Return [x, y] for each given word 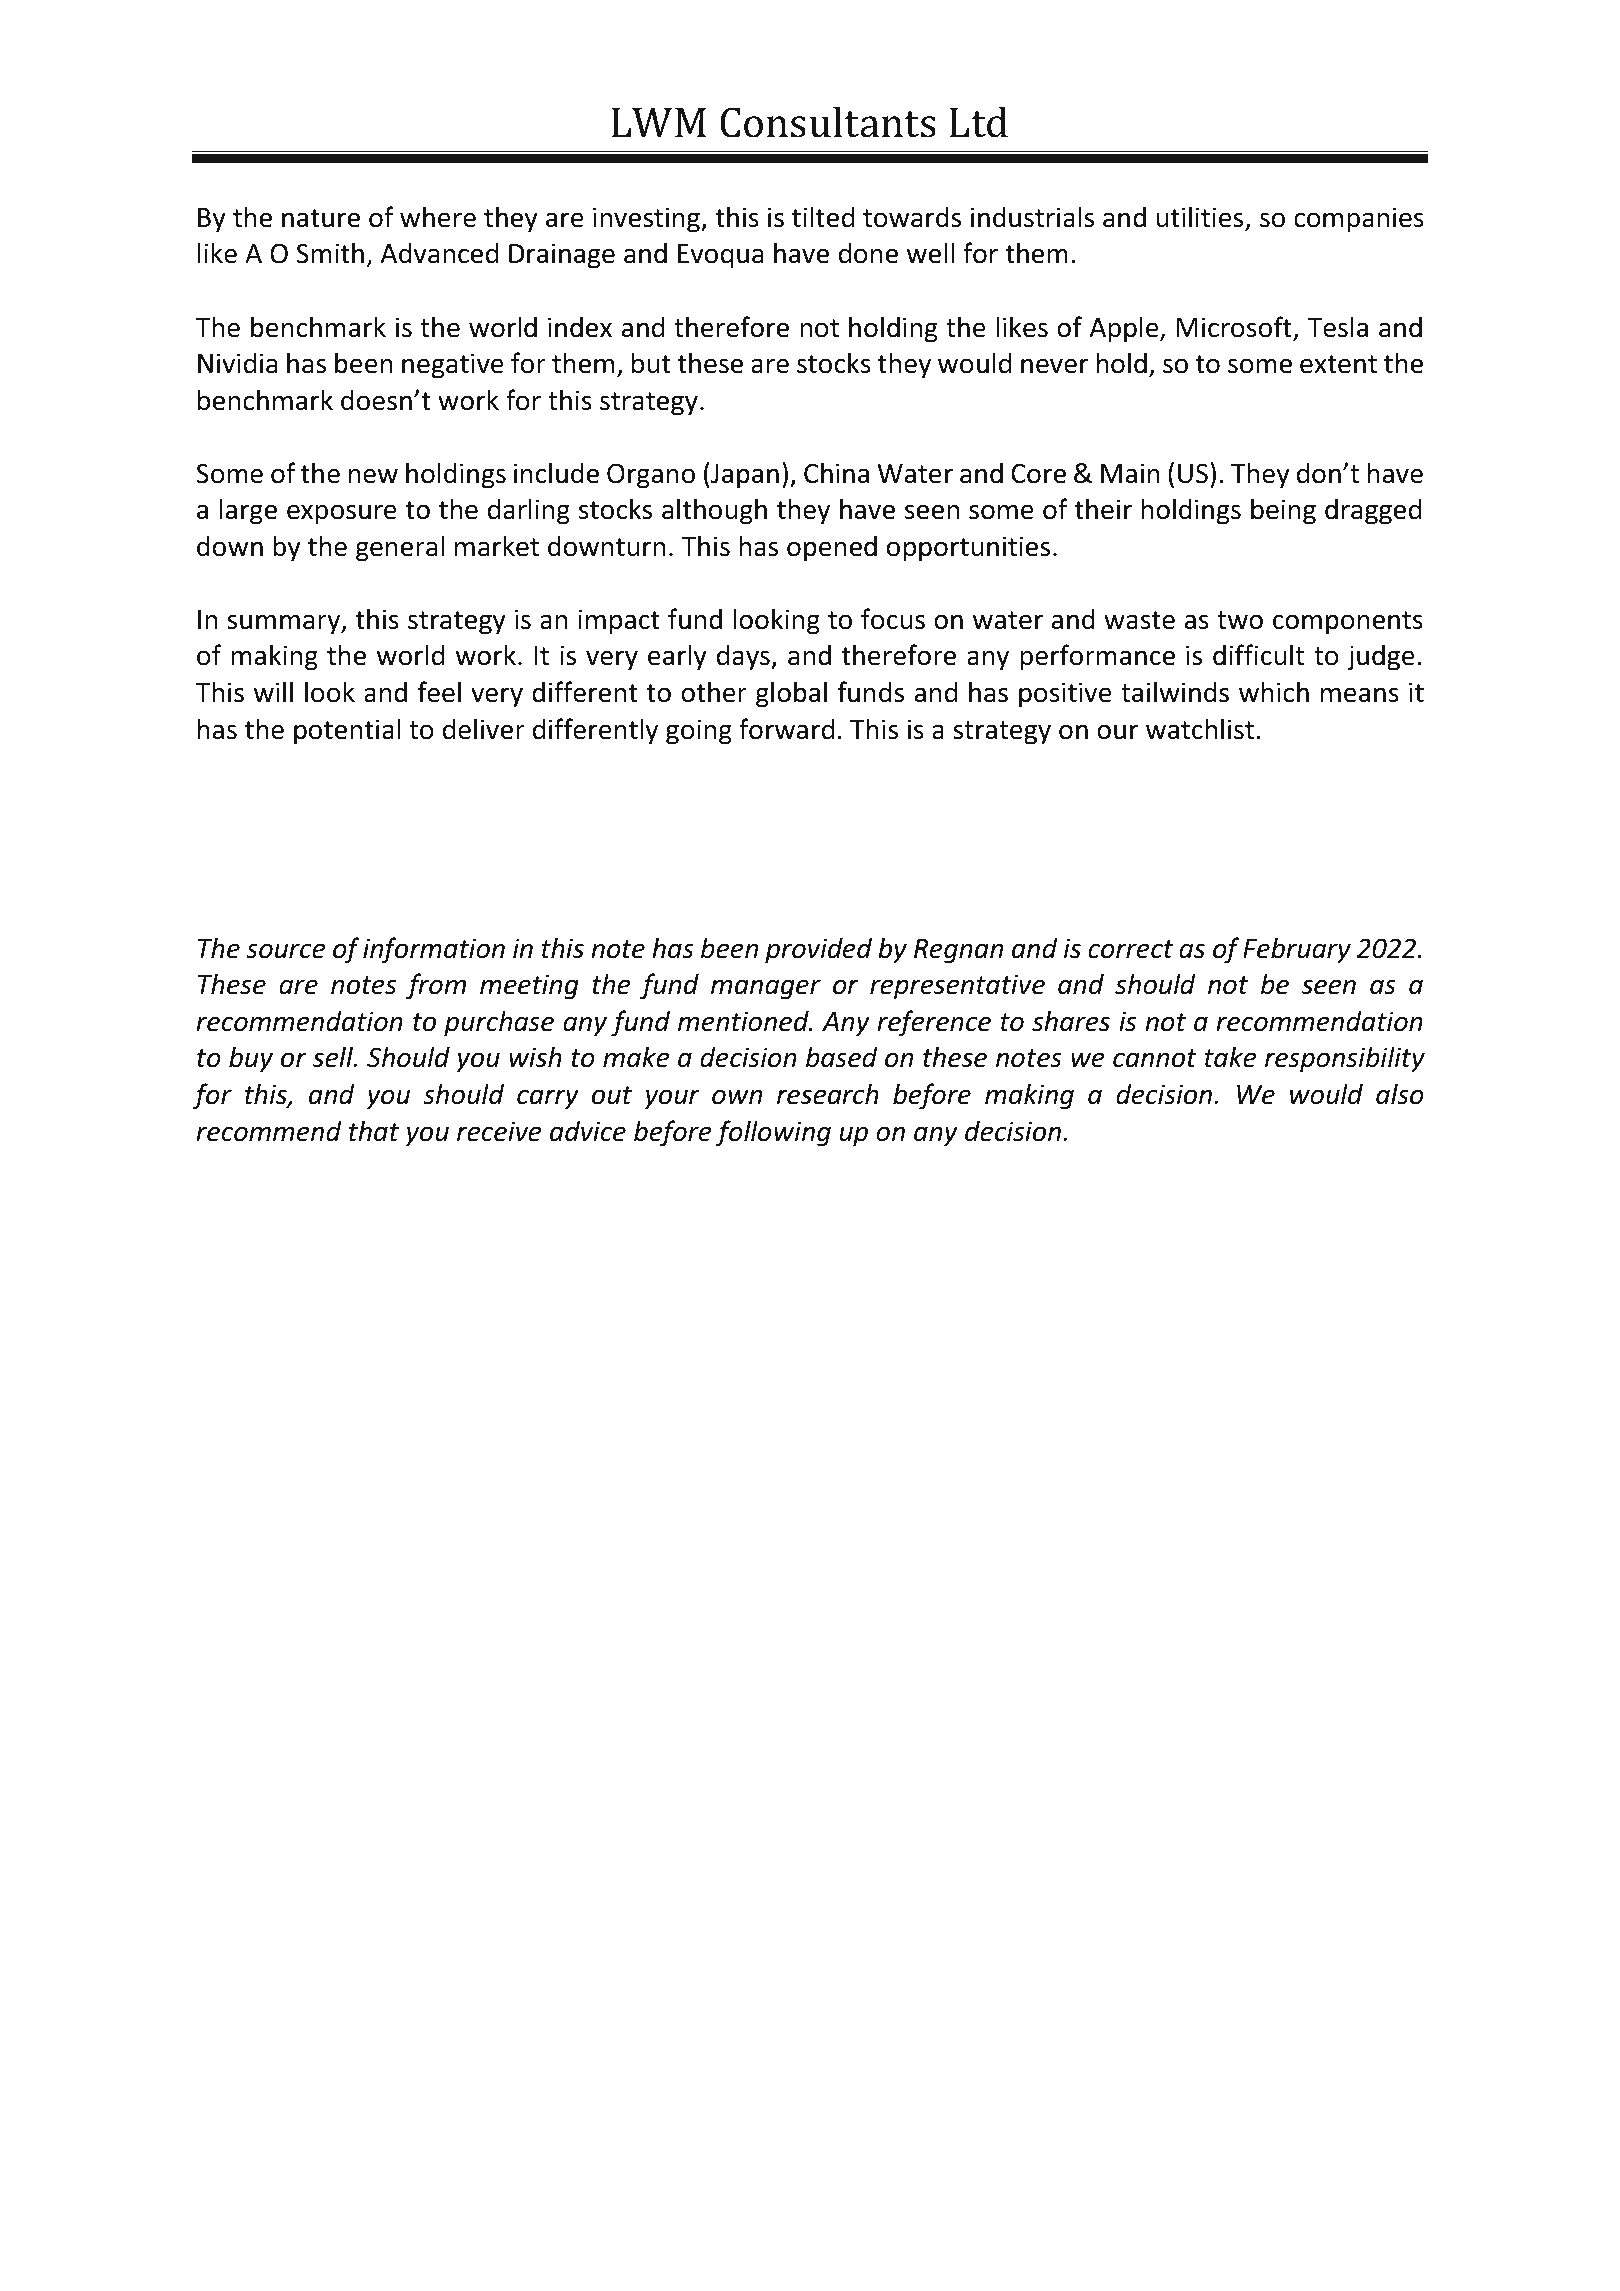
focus [893, 619]
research [828, 1094]
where [438, 217]
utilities [1201, 218]
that [374, 1131]
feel [439, 692]
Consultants [828, 122]
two [1240, 620]
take [1230, 1057]
